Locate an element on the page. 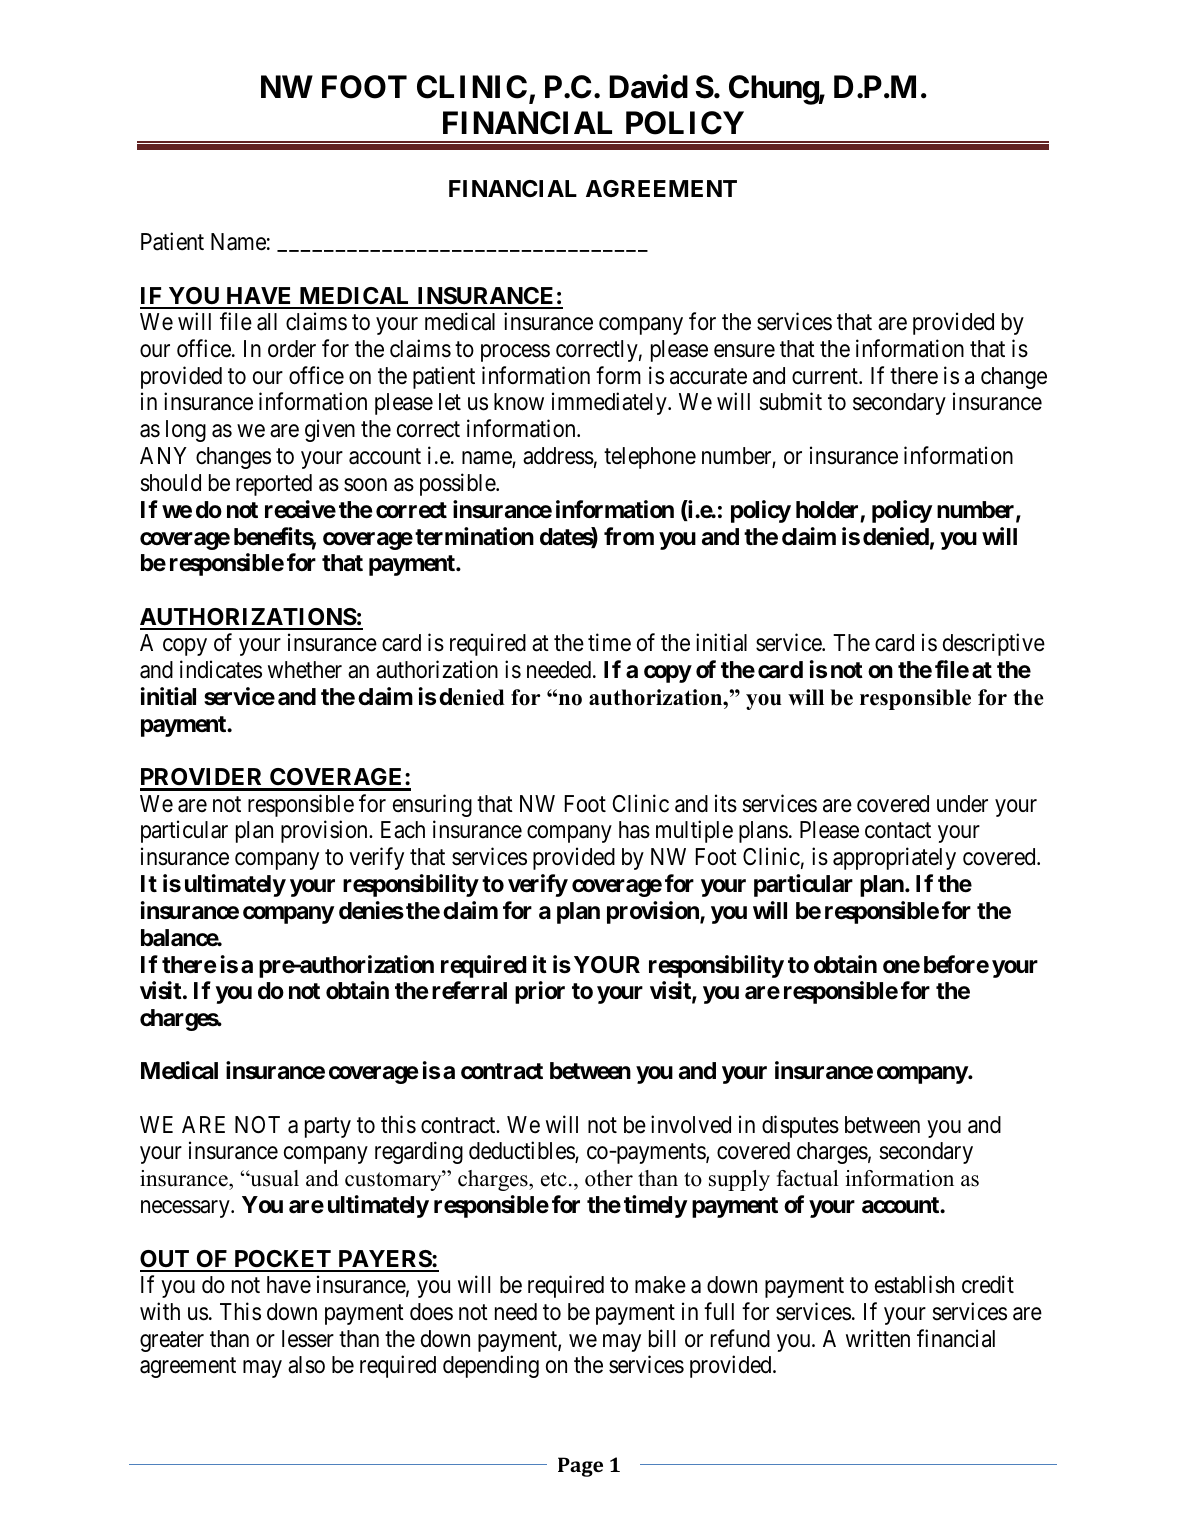  Page is located at coordinates (580, 1467).
